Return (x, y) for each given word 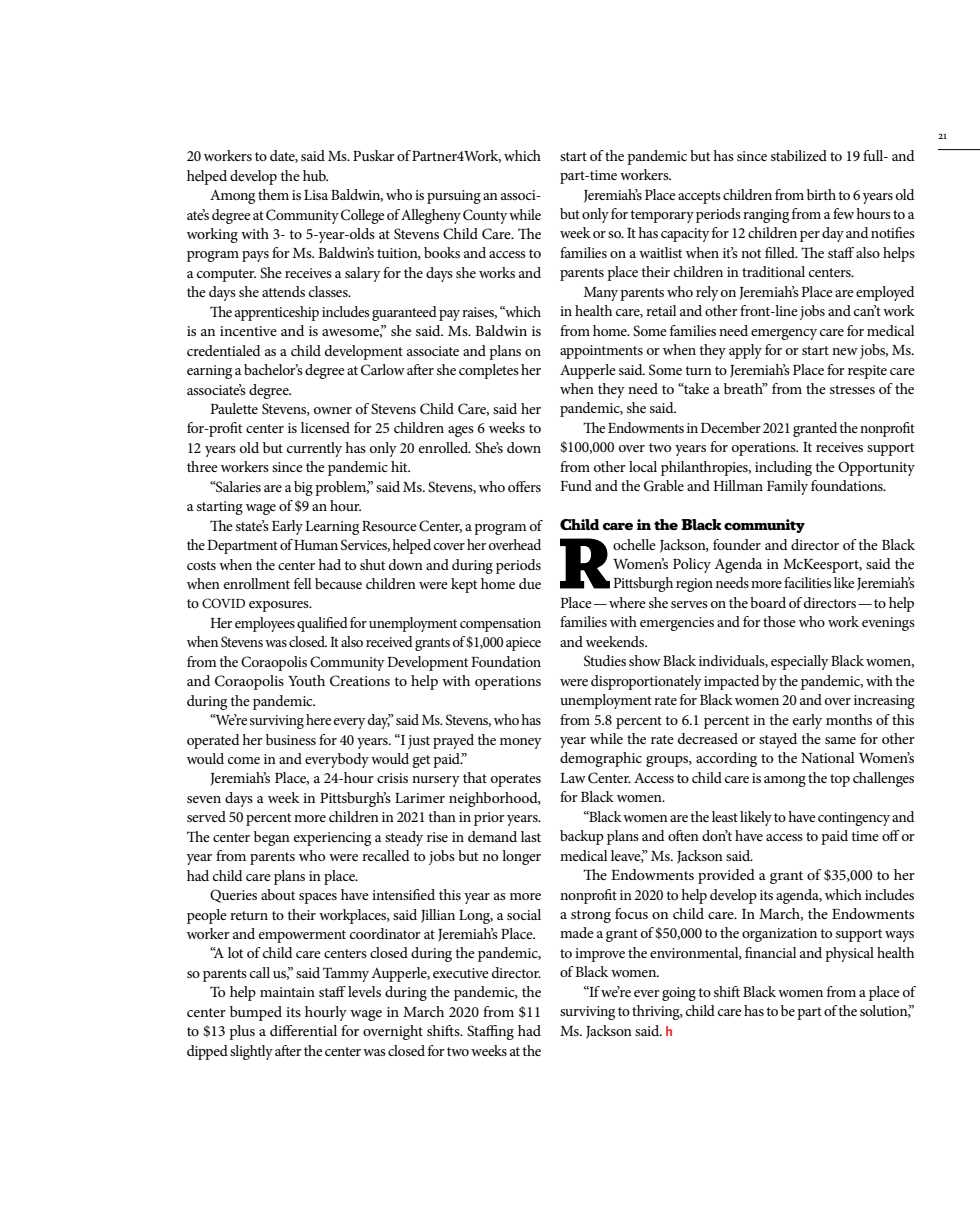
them (273, 194)
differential (303, 1030)
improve (600, 955)
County (485, 216)
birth (821, 194)
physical (849, 954)
